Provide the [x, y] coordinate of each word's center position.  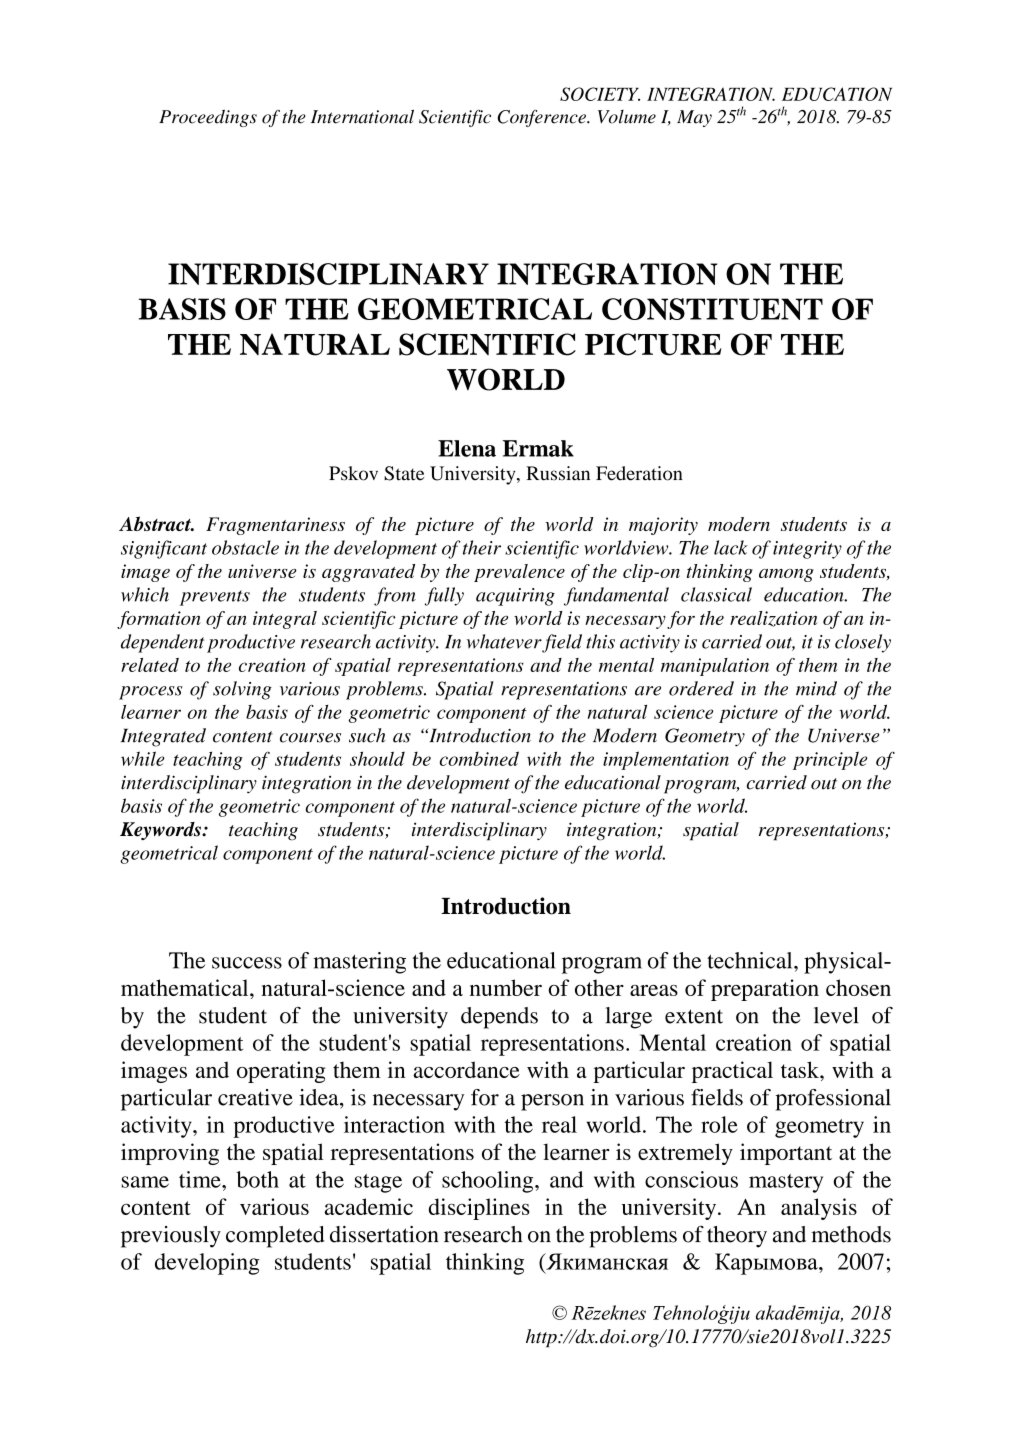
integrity [807, 550]
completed [275, 1237]
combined [479, 758]
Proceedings [208, 118]
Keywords [161, 831]
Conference [543, 118]
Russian [558, 473]
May [694, 118]
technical [751, 960]
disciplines [479, 1209]
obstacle [245, 547]
